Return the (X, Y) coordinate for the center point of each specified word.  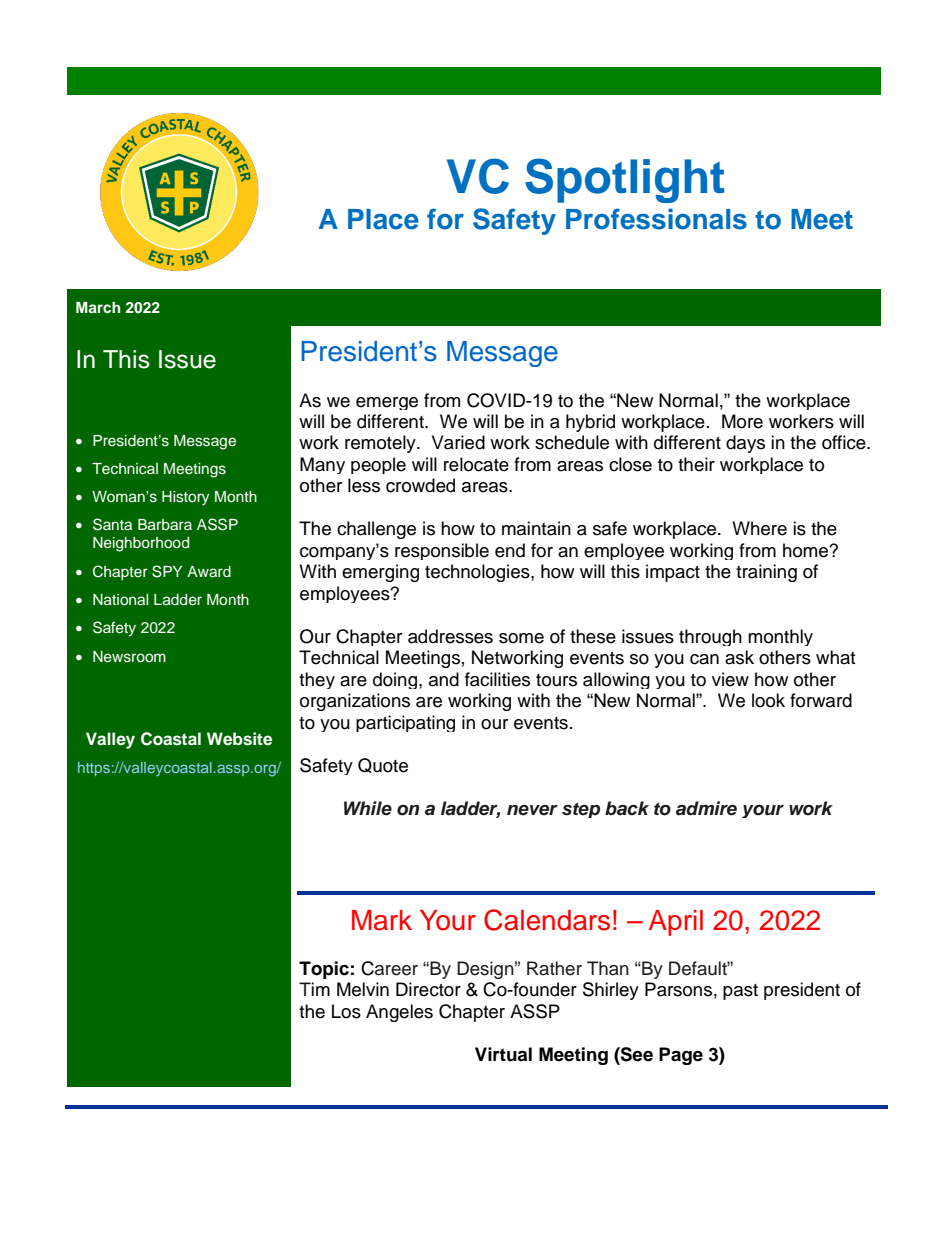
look (768, 700)
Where (759, 528)
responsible (442, 551)
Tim (314, 989)
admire (706, 808)
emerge (387, 403)
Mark (382, 920)
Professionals (656, 219)
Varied (458, 442)
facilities (497, 679)
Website (239, 739)
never (532, 810)
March (98, 307)
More (742, 421)
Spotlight (625, 180)
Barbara (165, 524)
